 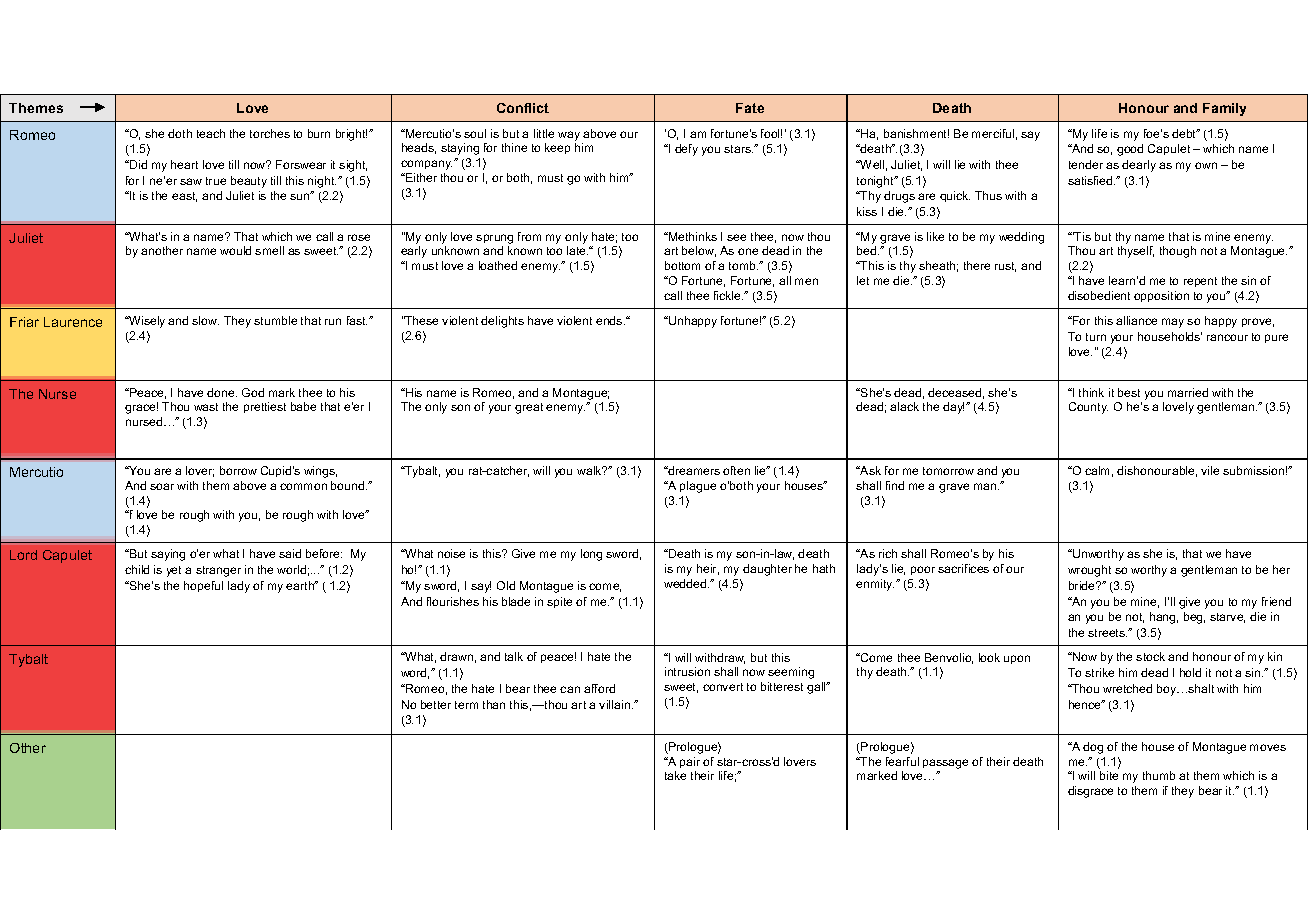 I want to click on way, so click(x=569, y=136).
